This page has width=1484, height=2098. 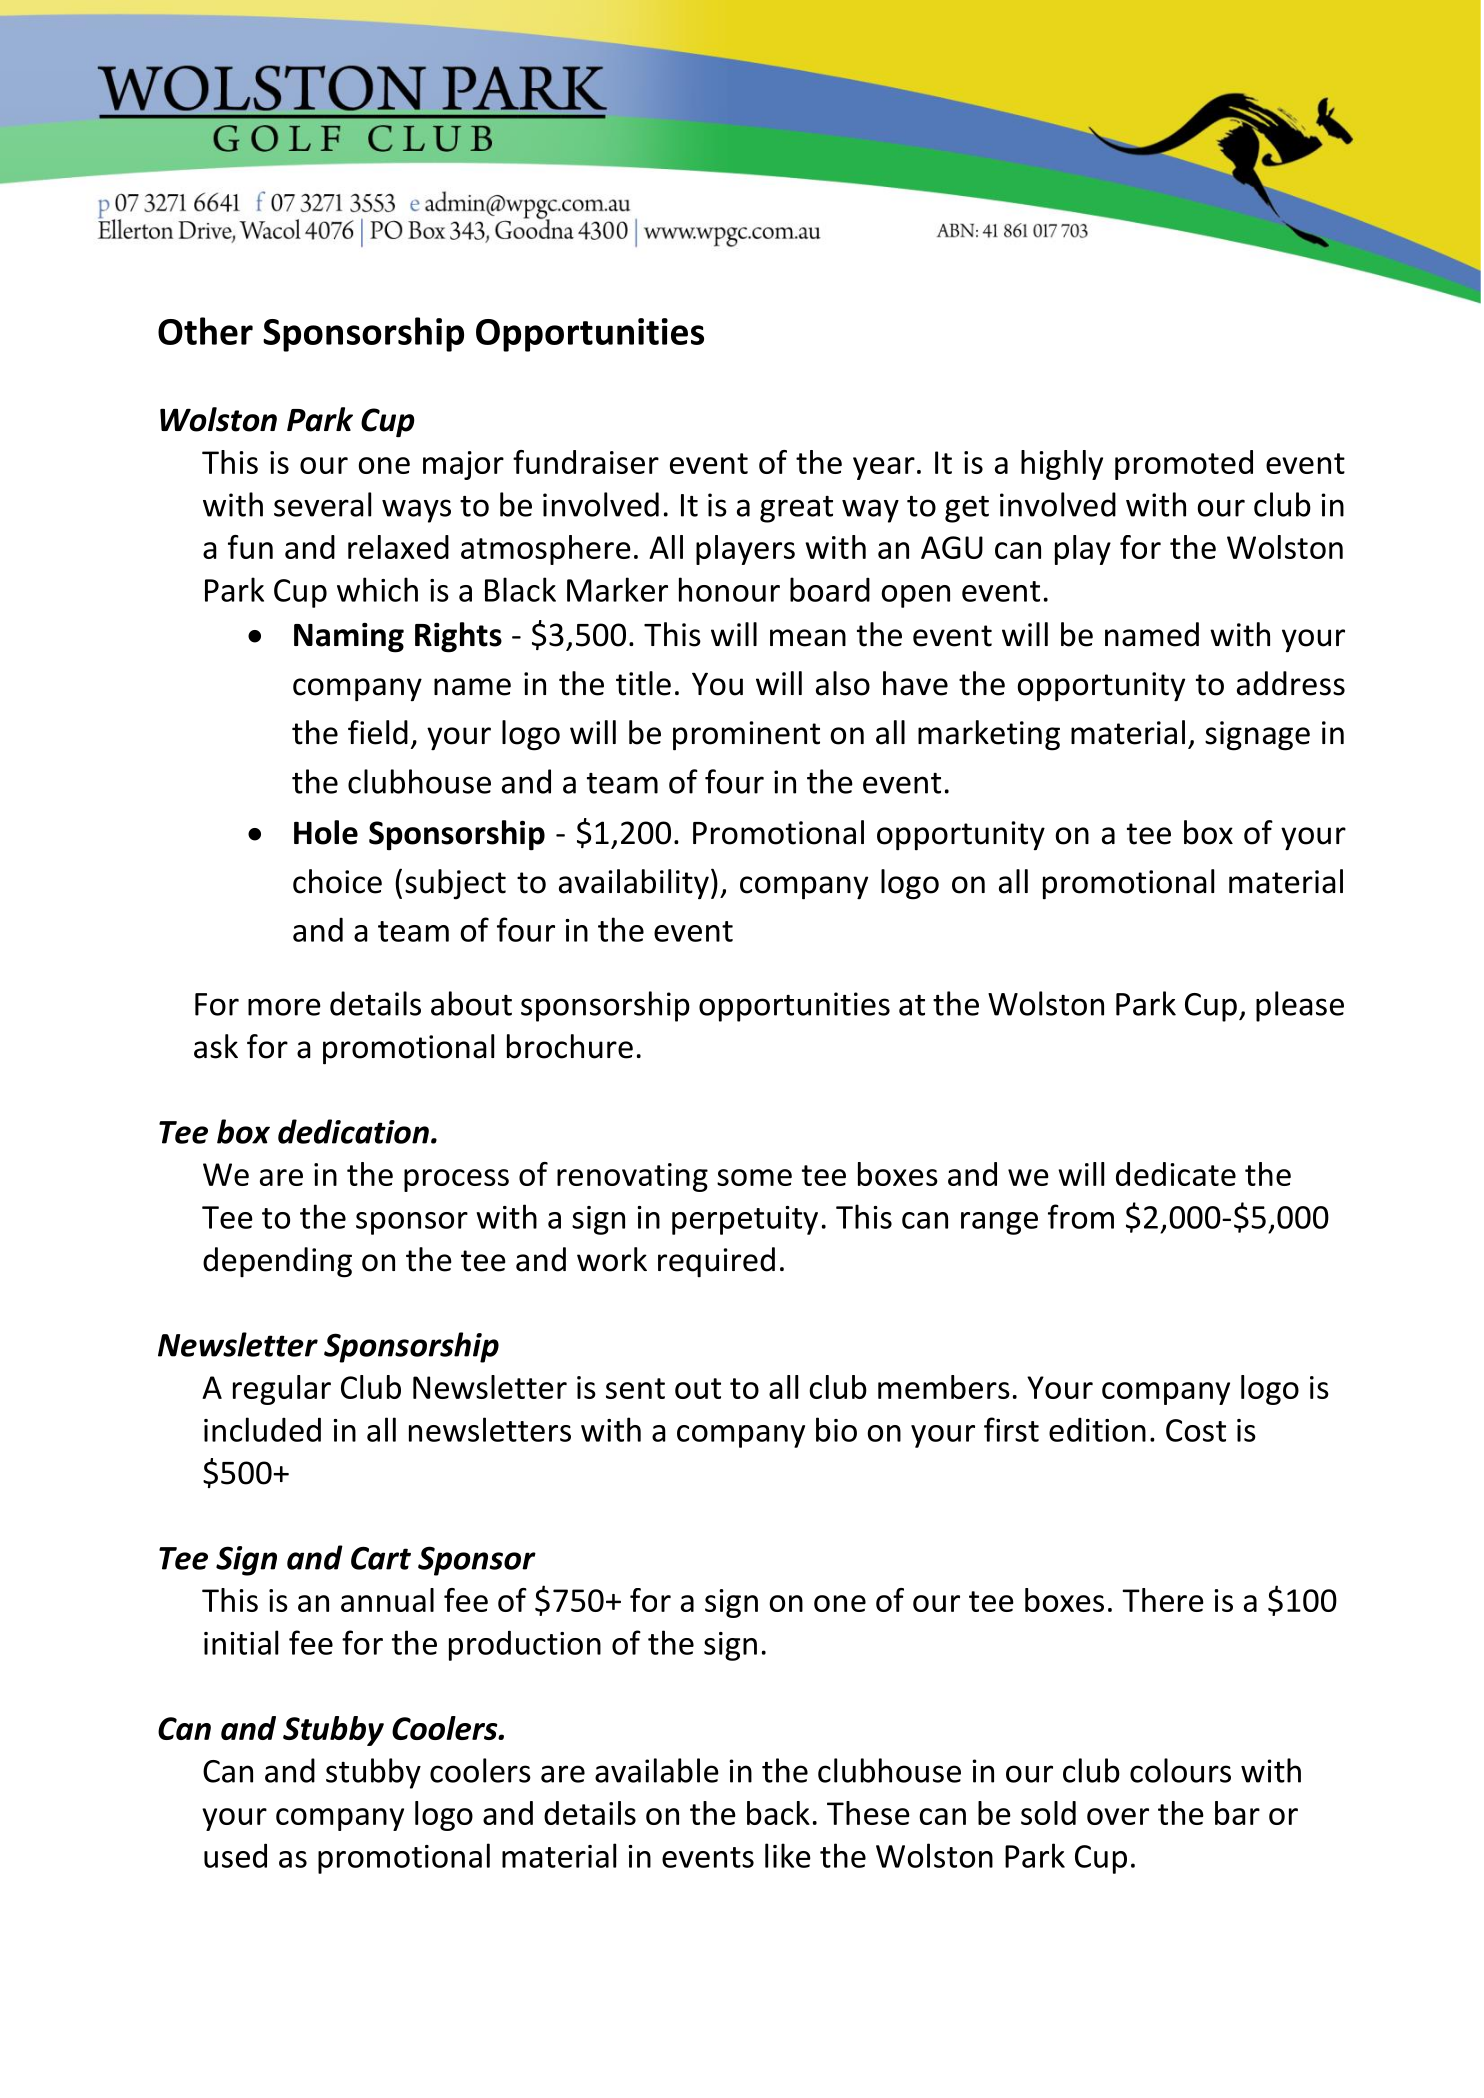 I want to click on Other, so click(x=205, y=331).
